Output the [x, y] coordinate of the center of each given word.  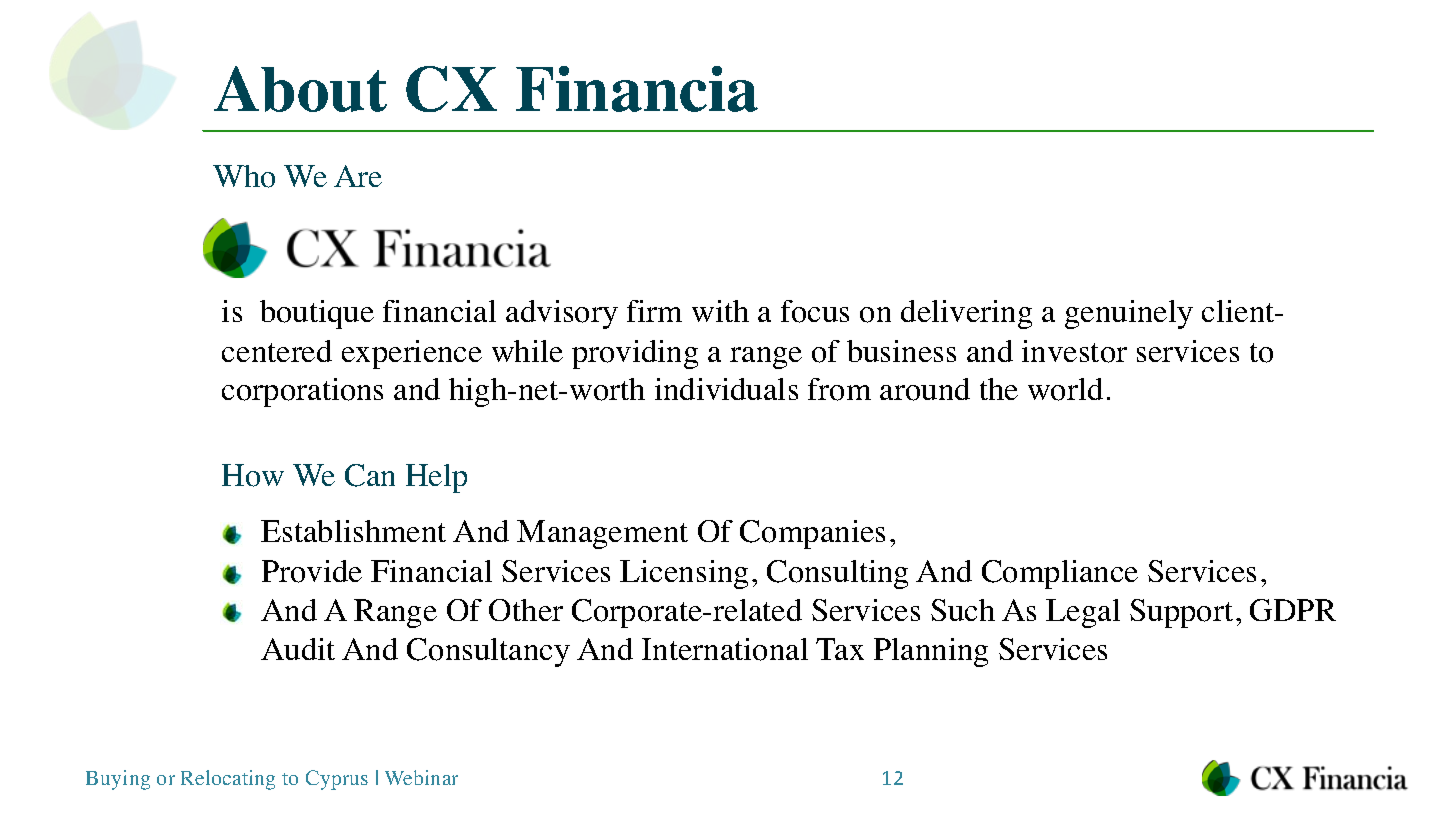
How [253, 475]
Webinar [421, 777]
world [1065, 389]
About [300, 89]
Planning [931, 652]
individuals [726, 389]
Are [358, 176]
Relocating [228, 780]
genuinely [1129, 314]
